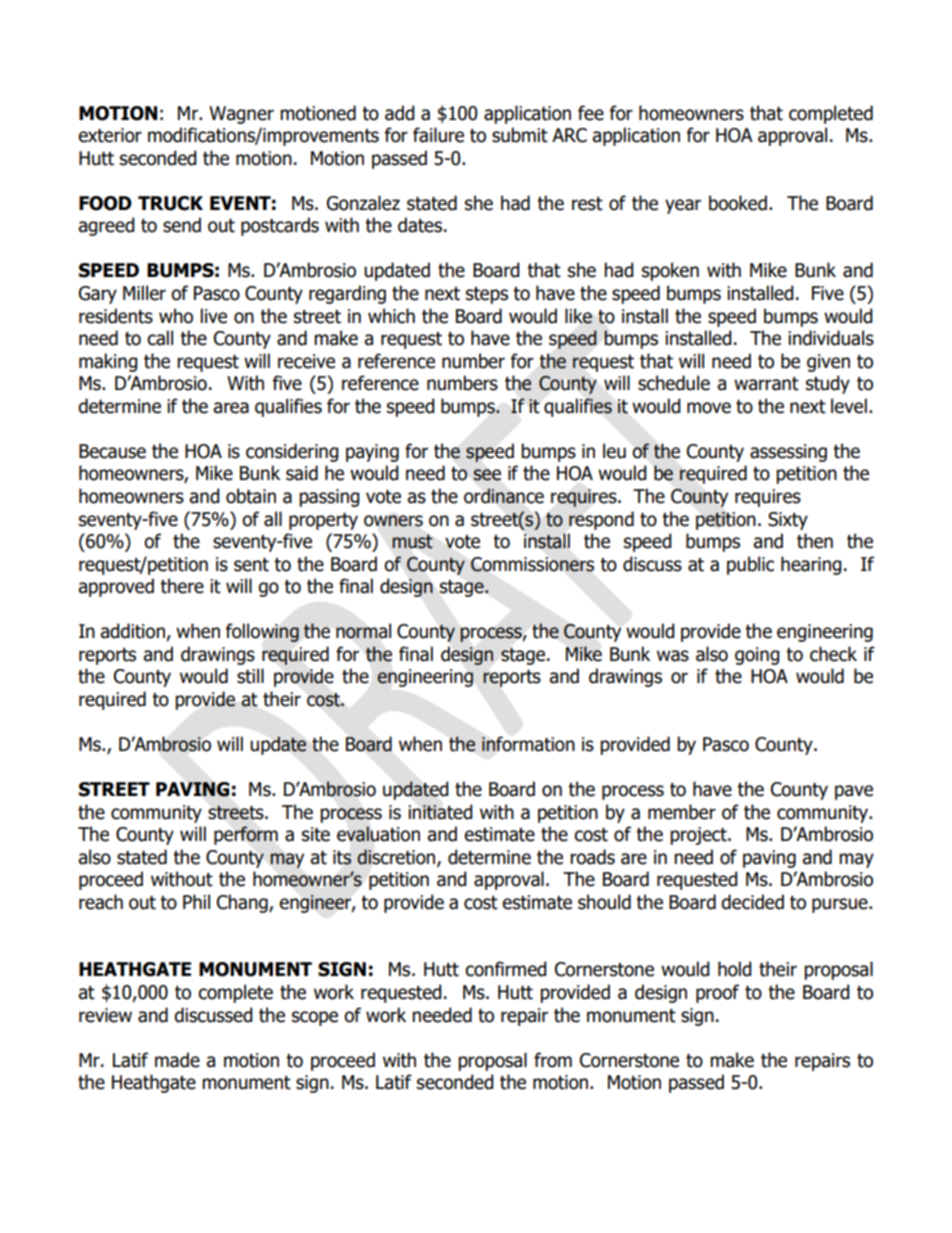 The height and width of the page is (1233, 952). What do you see at coordinates (241, 115) in the page?
I see `Wagner` at bounding box center [241, 115].
